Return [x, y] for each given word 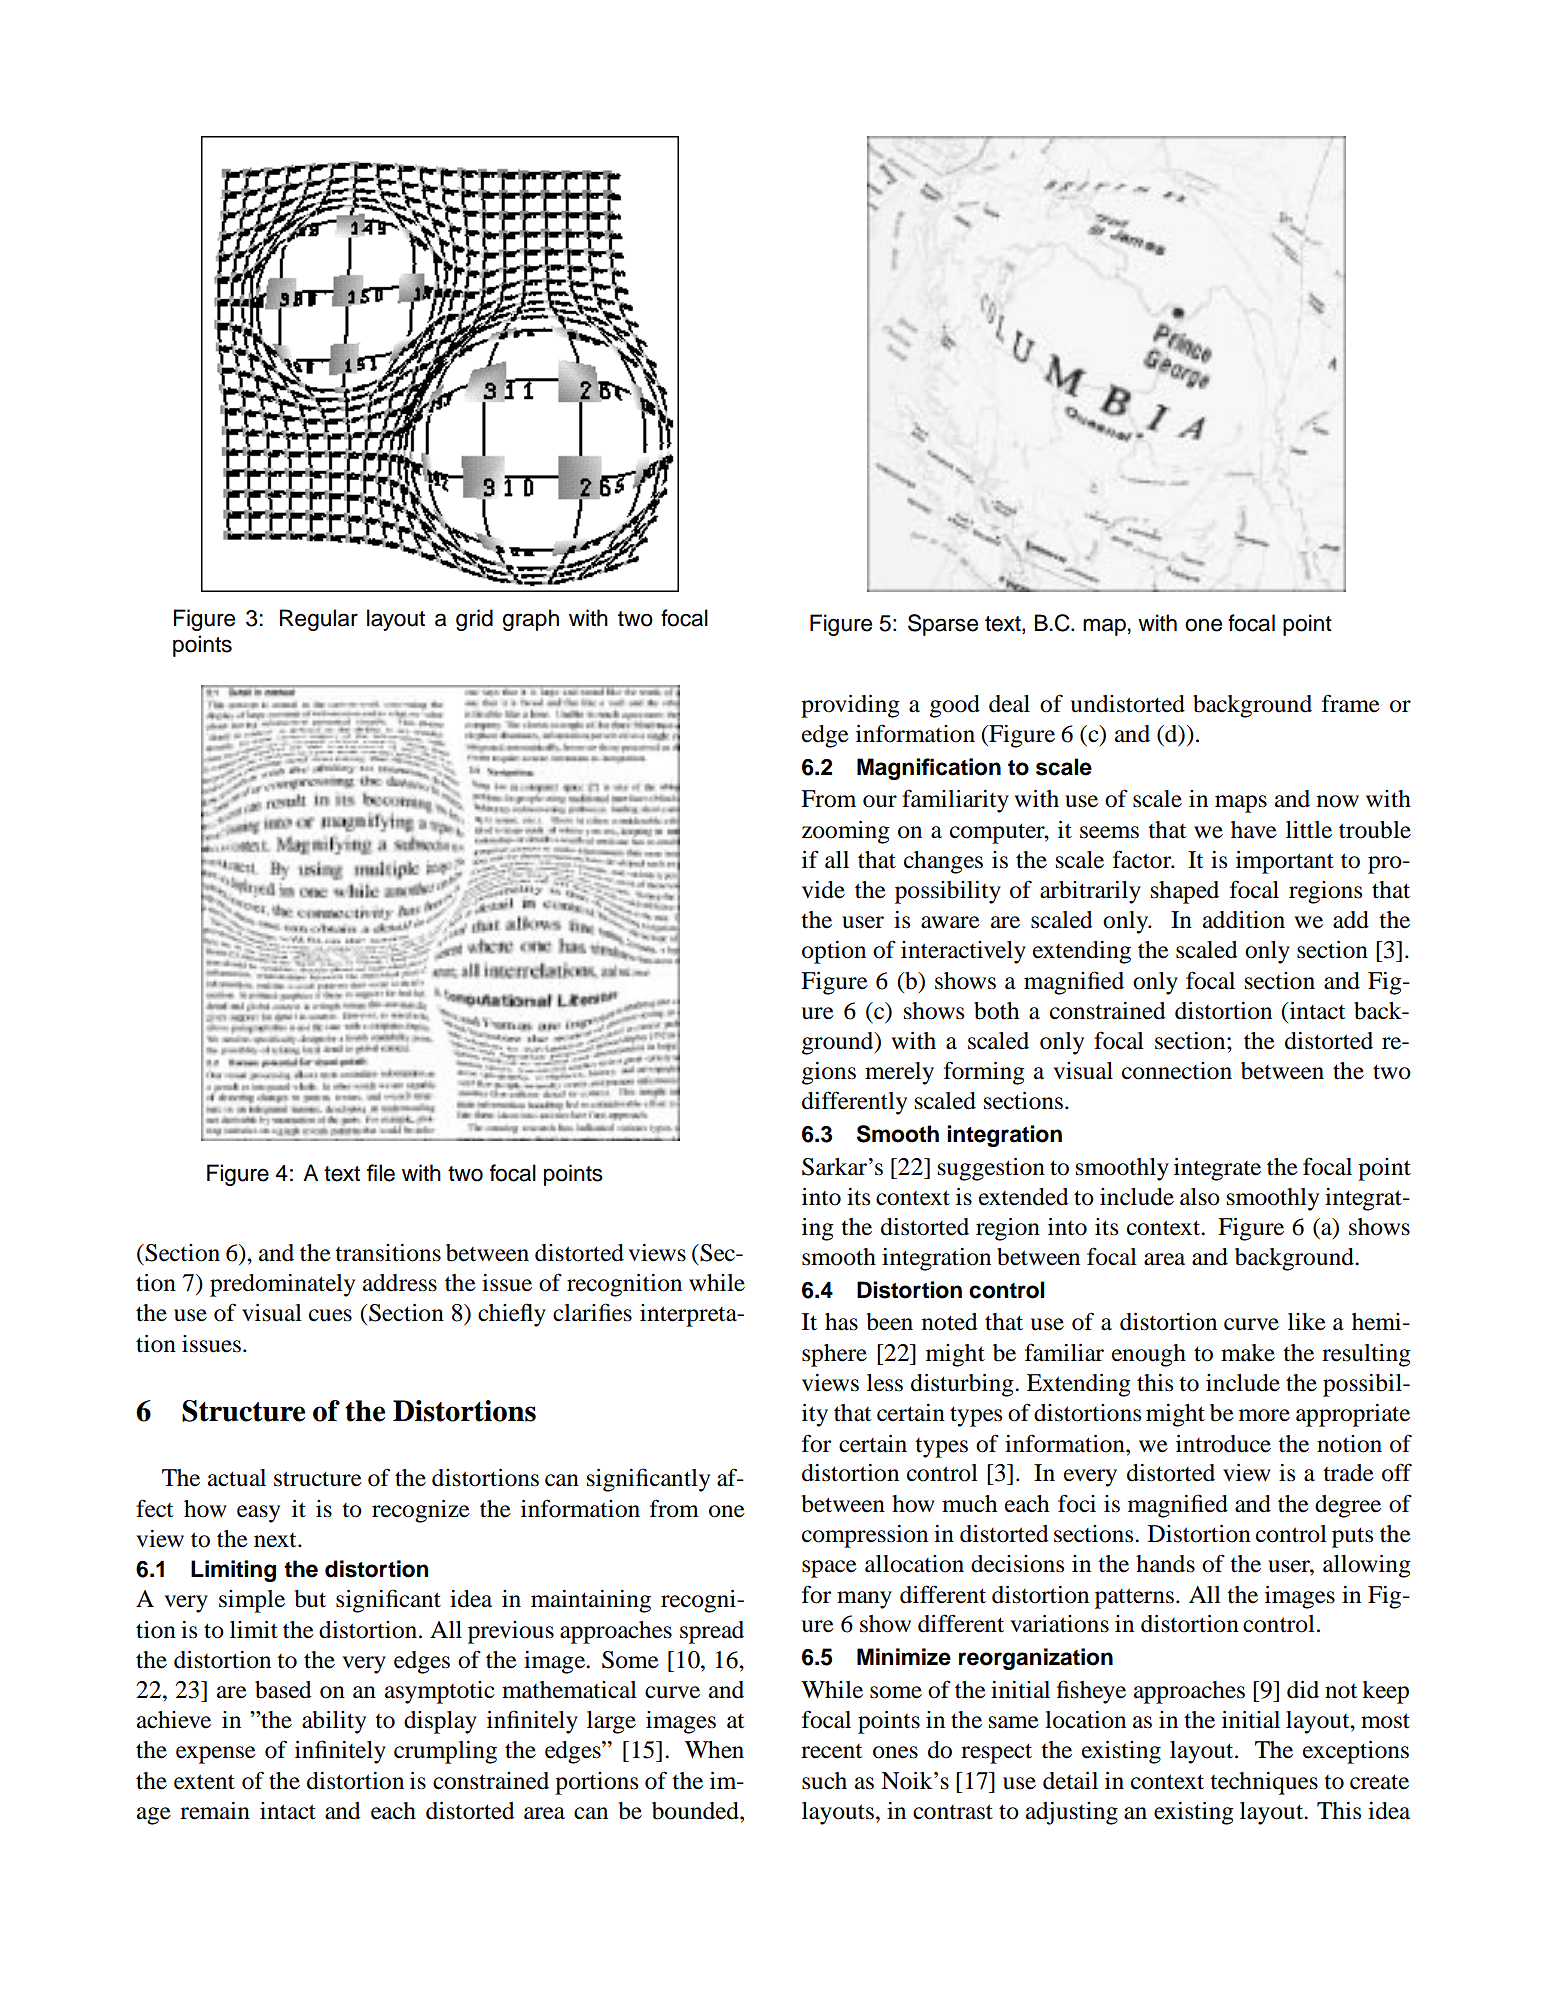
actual [237, 1478]
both [996, 1011]
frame [1351, 703]
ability [334, 1722]
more [1264, 1415]
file [381, 1173]
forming [984, 1073]
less [885, 1383]
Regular [319, 620]
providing [850, 706]
